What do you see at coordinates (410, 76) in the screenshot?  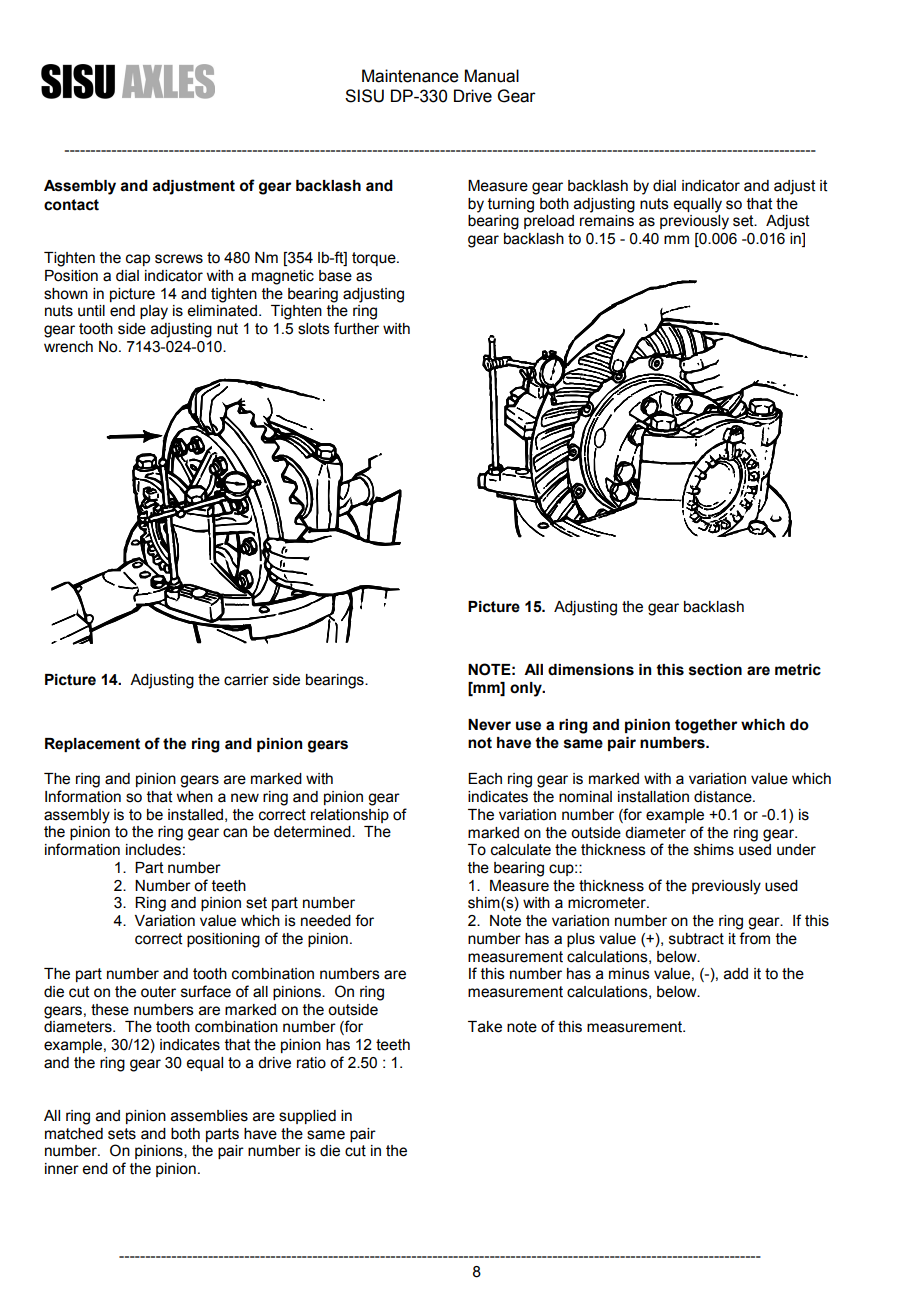 I see `Maintenance` at bounding box center [410, 76].
